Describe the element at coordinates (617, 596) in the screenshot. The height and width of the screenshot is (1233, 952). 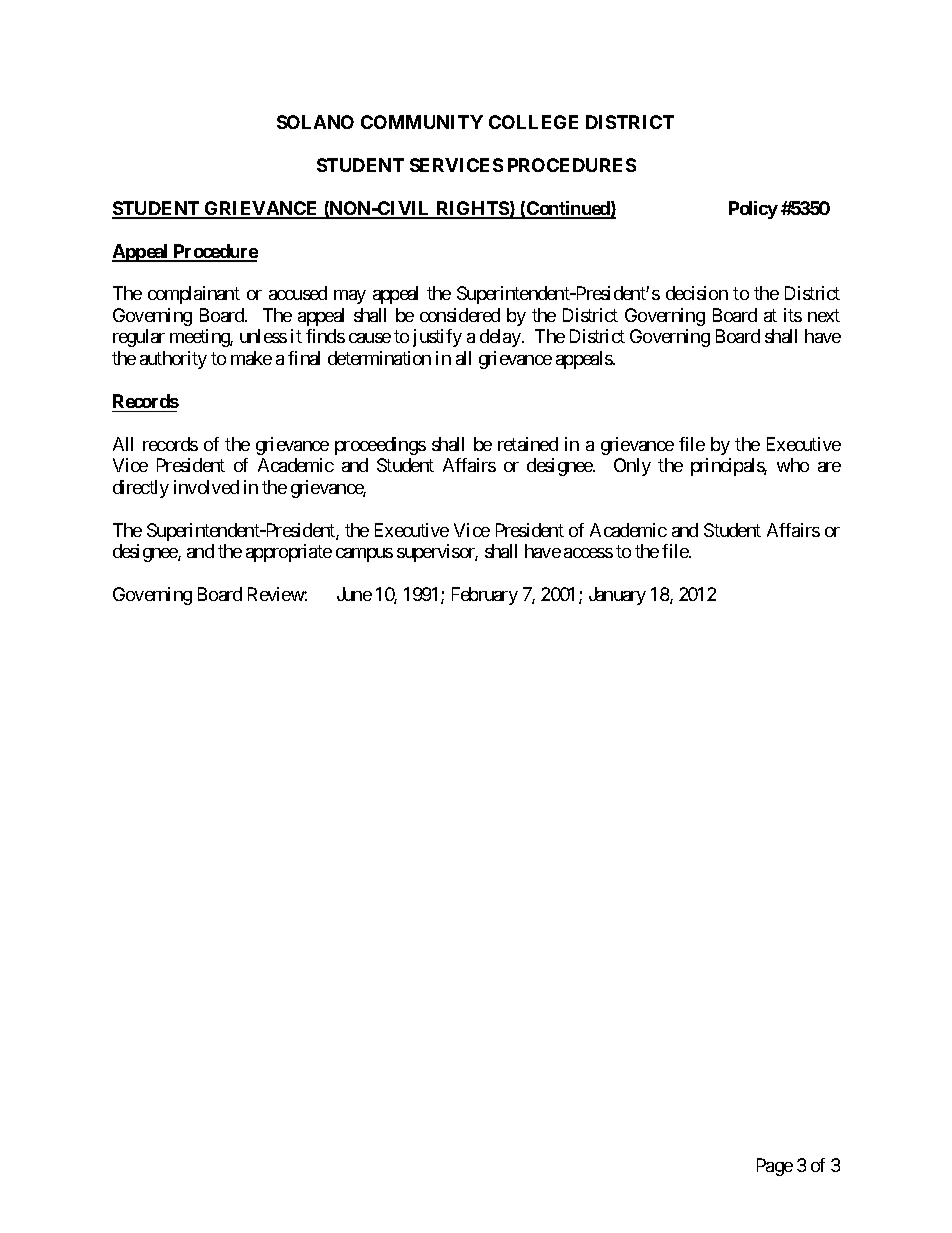
I see `January` at that location.
